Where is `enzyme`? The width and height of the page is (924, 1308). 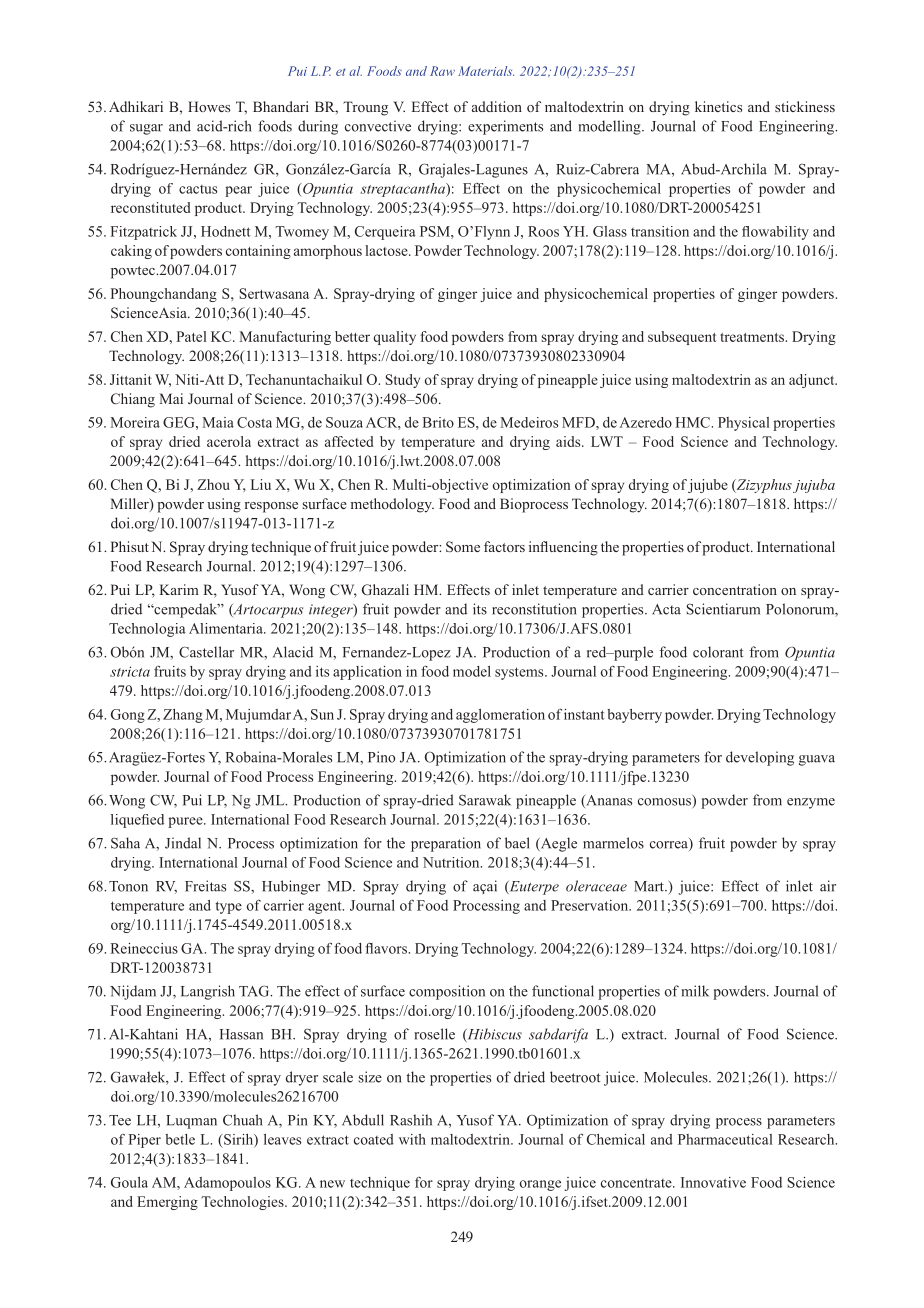
enzyme is located at coordinates (811, 803).
